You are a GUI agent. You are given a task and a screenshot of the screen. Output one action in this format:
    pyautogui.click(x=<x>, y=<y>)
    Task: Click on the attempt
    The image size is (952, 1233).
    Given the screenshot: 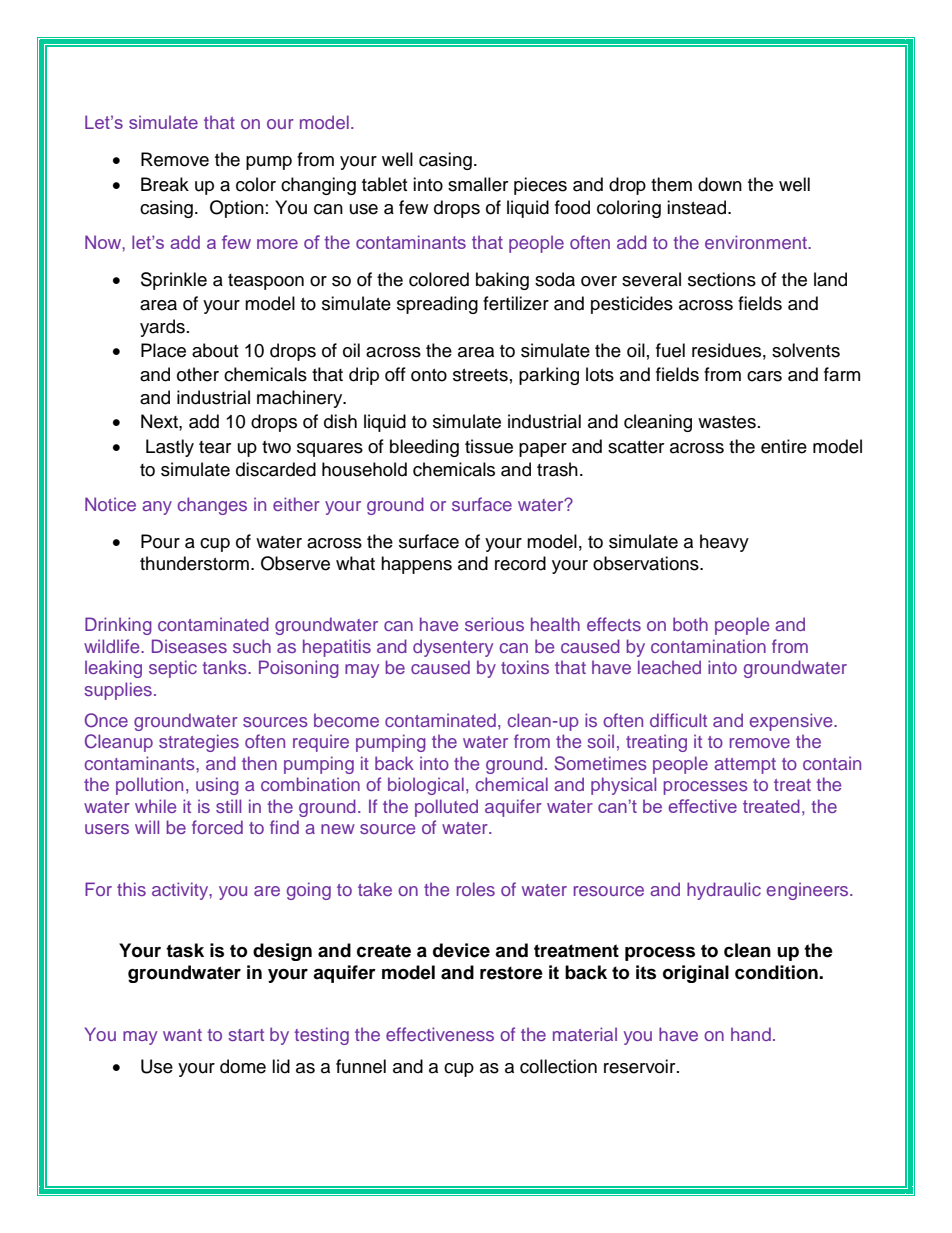 What is the action you would take?
    pyautogui.click(x=745, y=766)
